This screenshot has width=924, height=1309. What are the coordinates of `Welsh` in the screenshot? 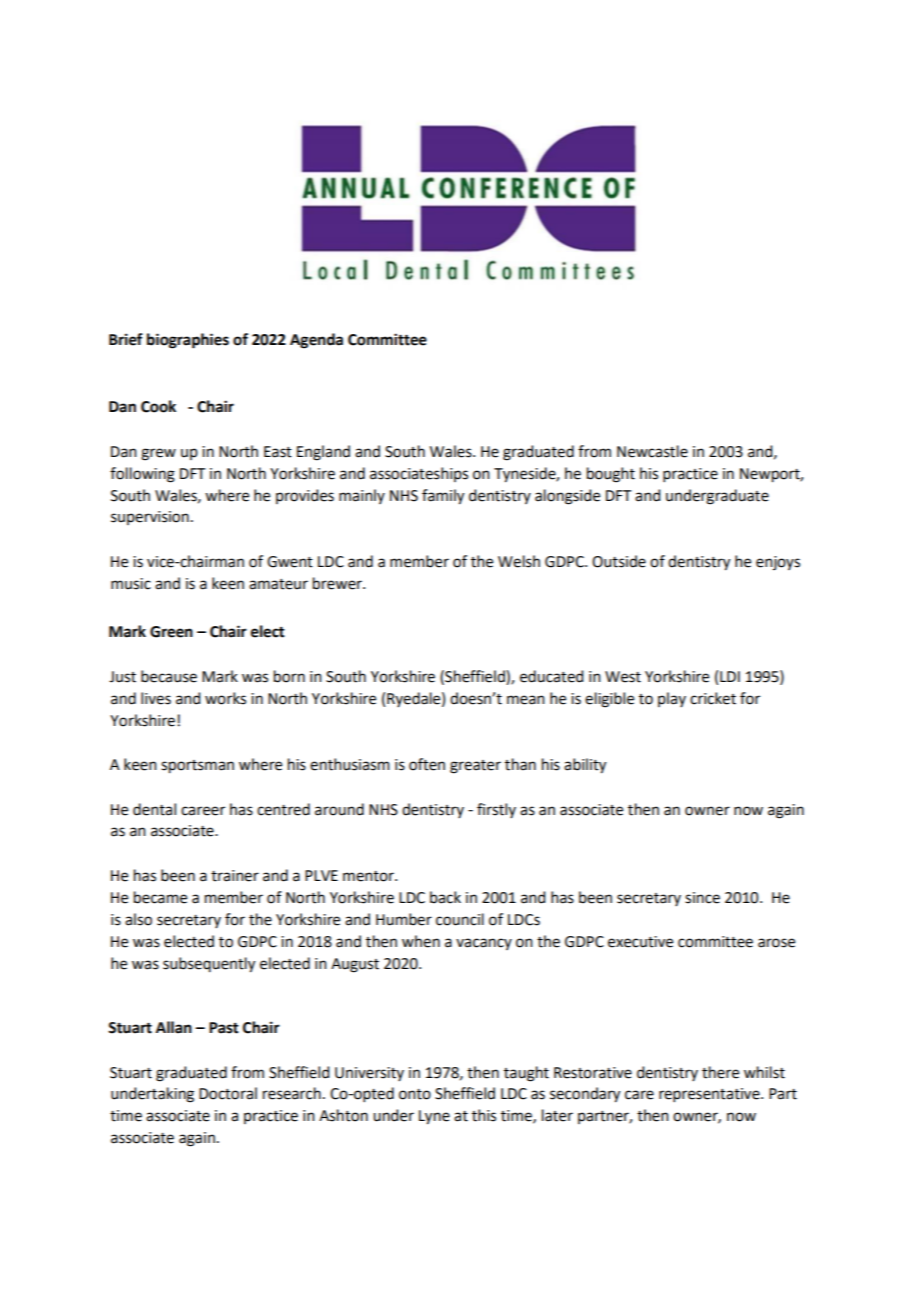 It's located at (519, 561).
